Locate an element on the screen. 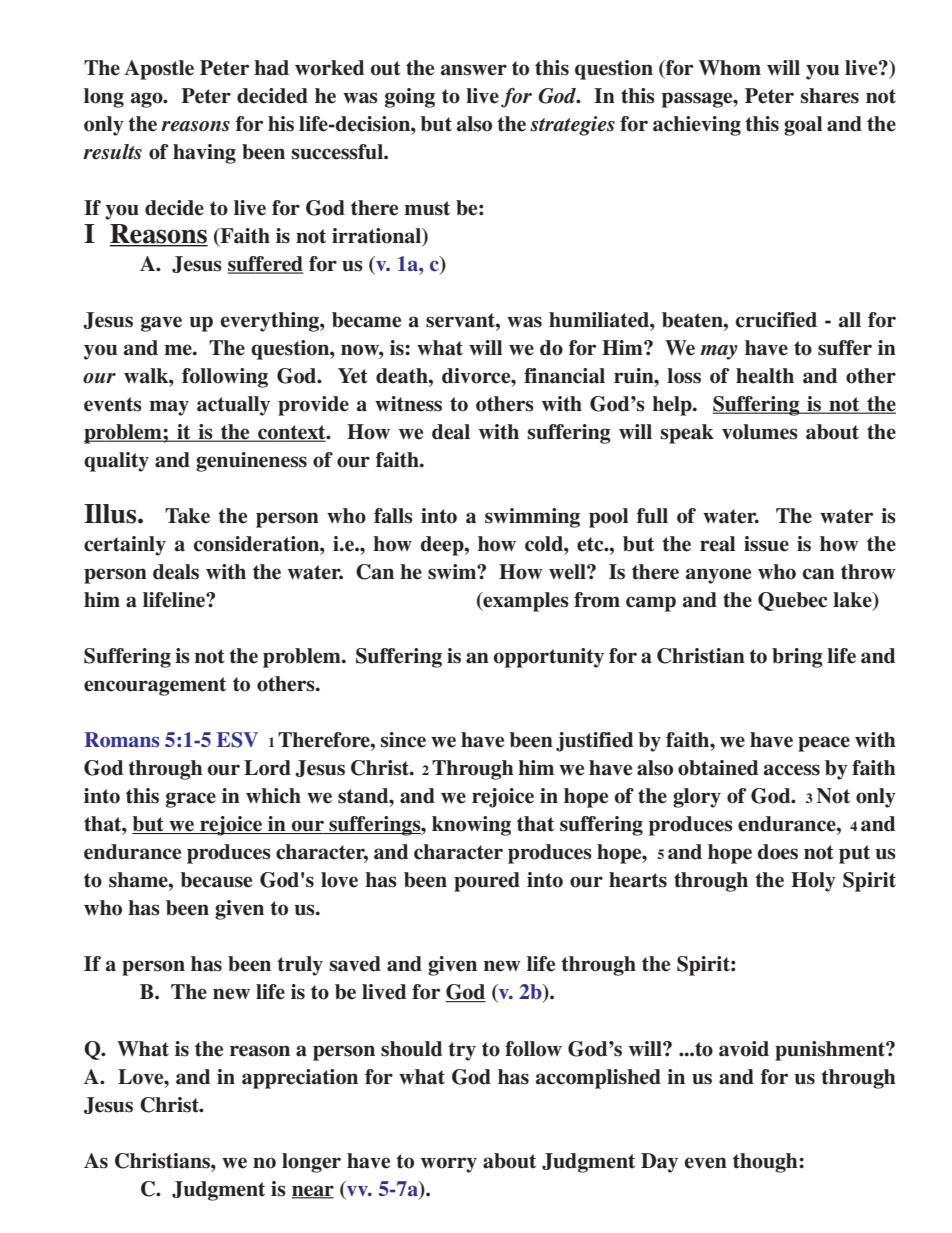  near is located at coordinates (313, 1191).
